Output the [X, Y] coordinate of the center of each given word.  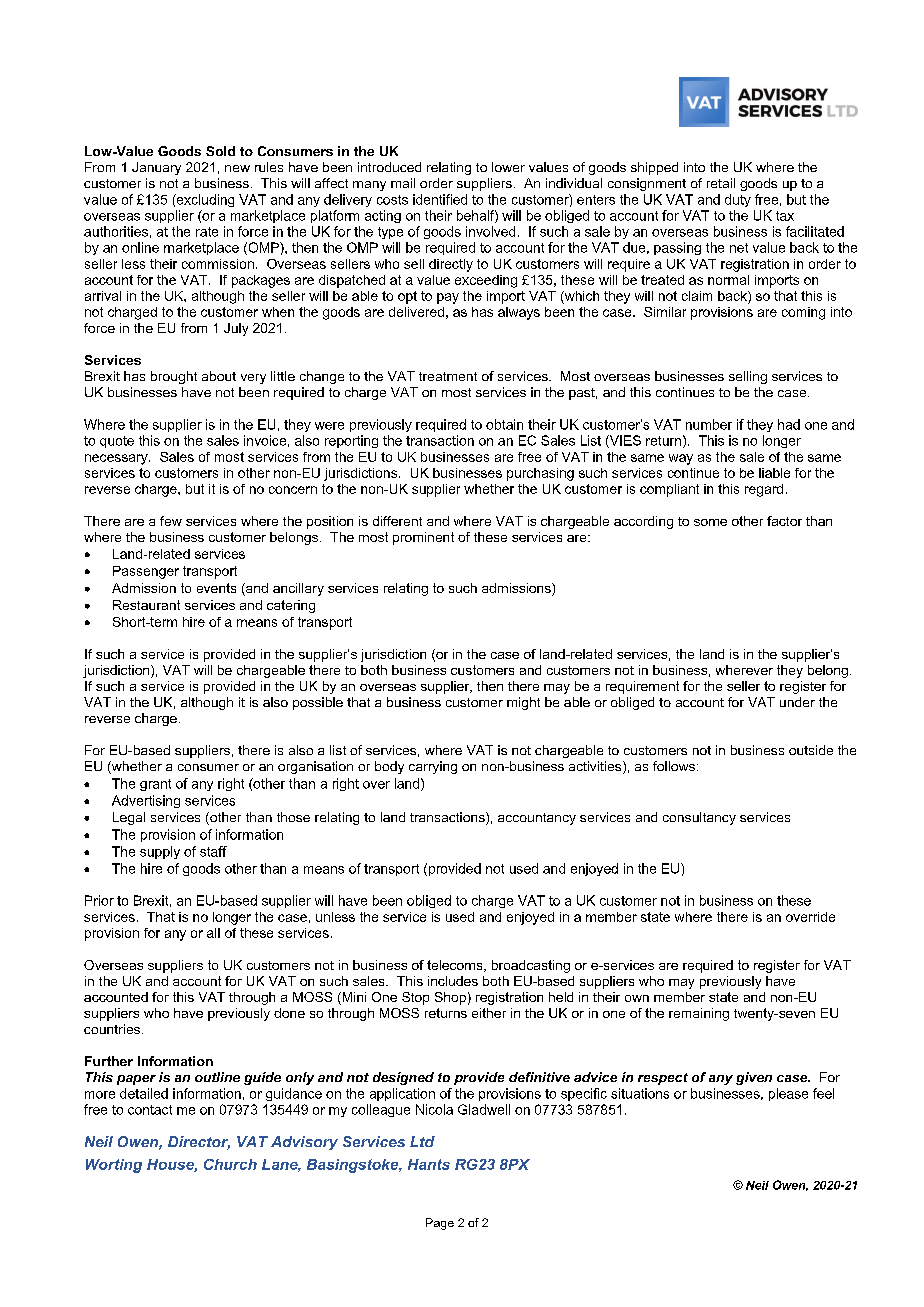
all [213, 933]
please [788, 1094]
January [156, 168]
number [709, 424]
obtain [504, 424]
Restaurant [146, 605]
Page [440, 1224]
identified [440, 199]
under [797, 702]
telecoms [456, 966]
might [523, 703]
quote [117, 442]
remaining [699, 1014]
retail [721, 183]
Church [230, 1164]
